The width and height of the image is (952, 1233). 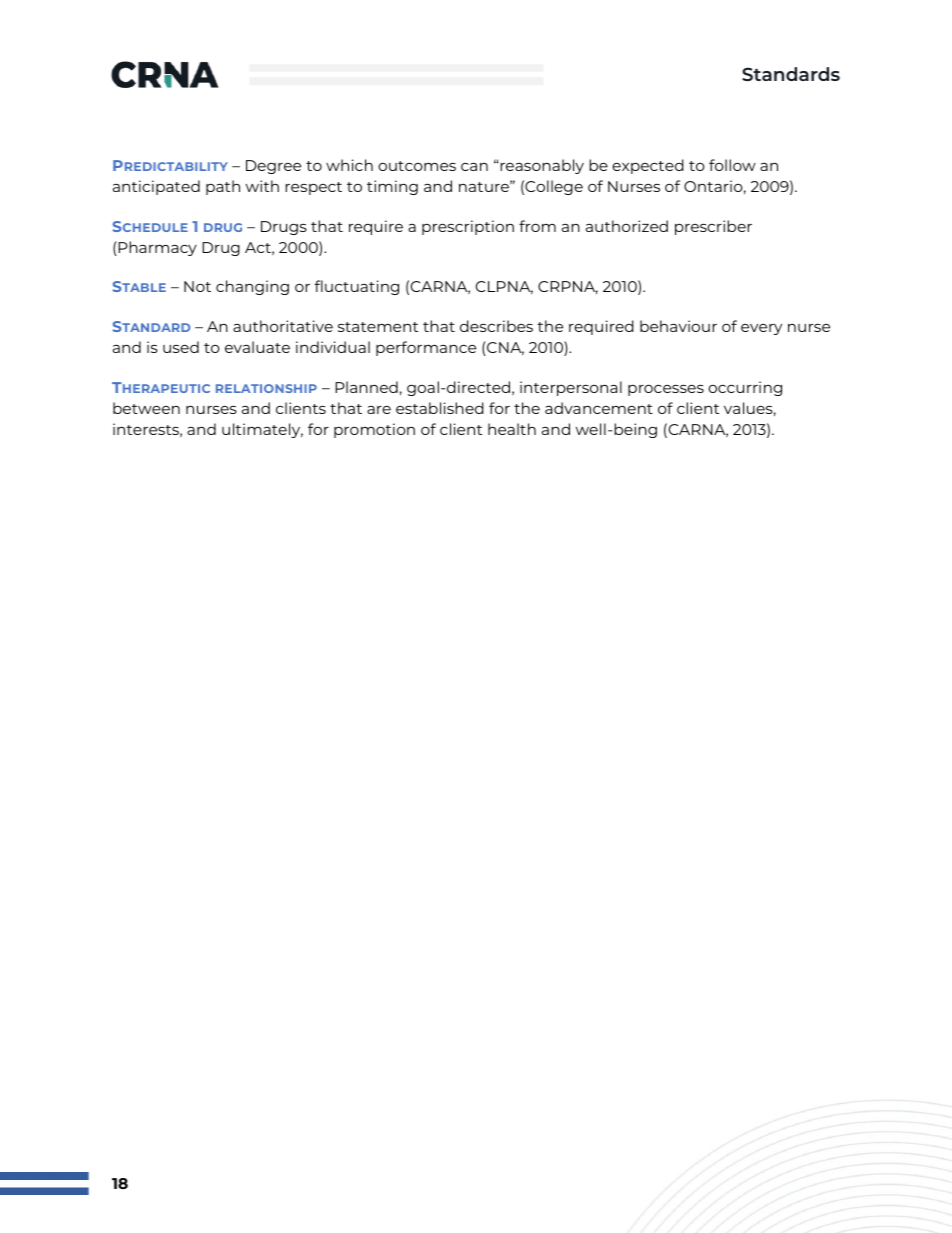 I want to click on fluctuating, so click(x=356, y=287).
